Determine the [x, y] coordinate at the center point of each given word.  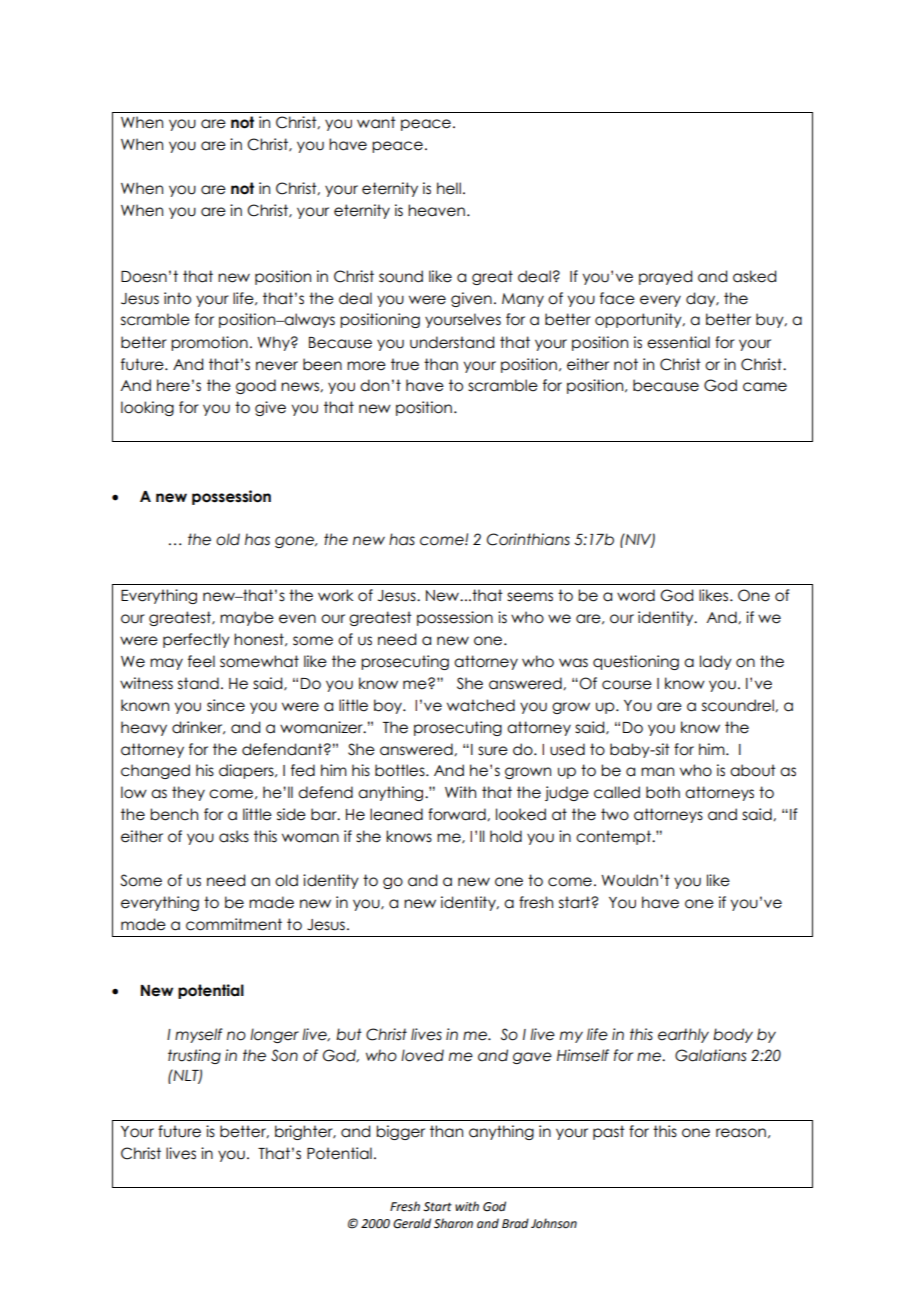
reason [741, 1133]
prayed [665, 277]
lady [716, 662]
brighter [305, 1132]
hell [449, 188]
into [177, 298]
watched [481, 705]
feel [201, 661]
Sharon [453, 1223]
